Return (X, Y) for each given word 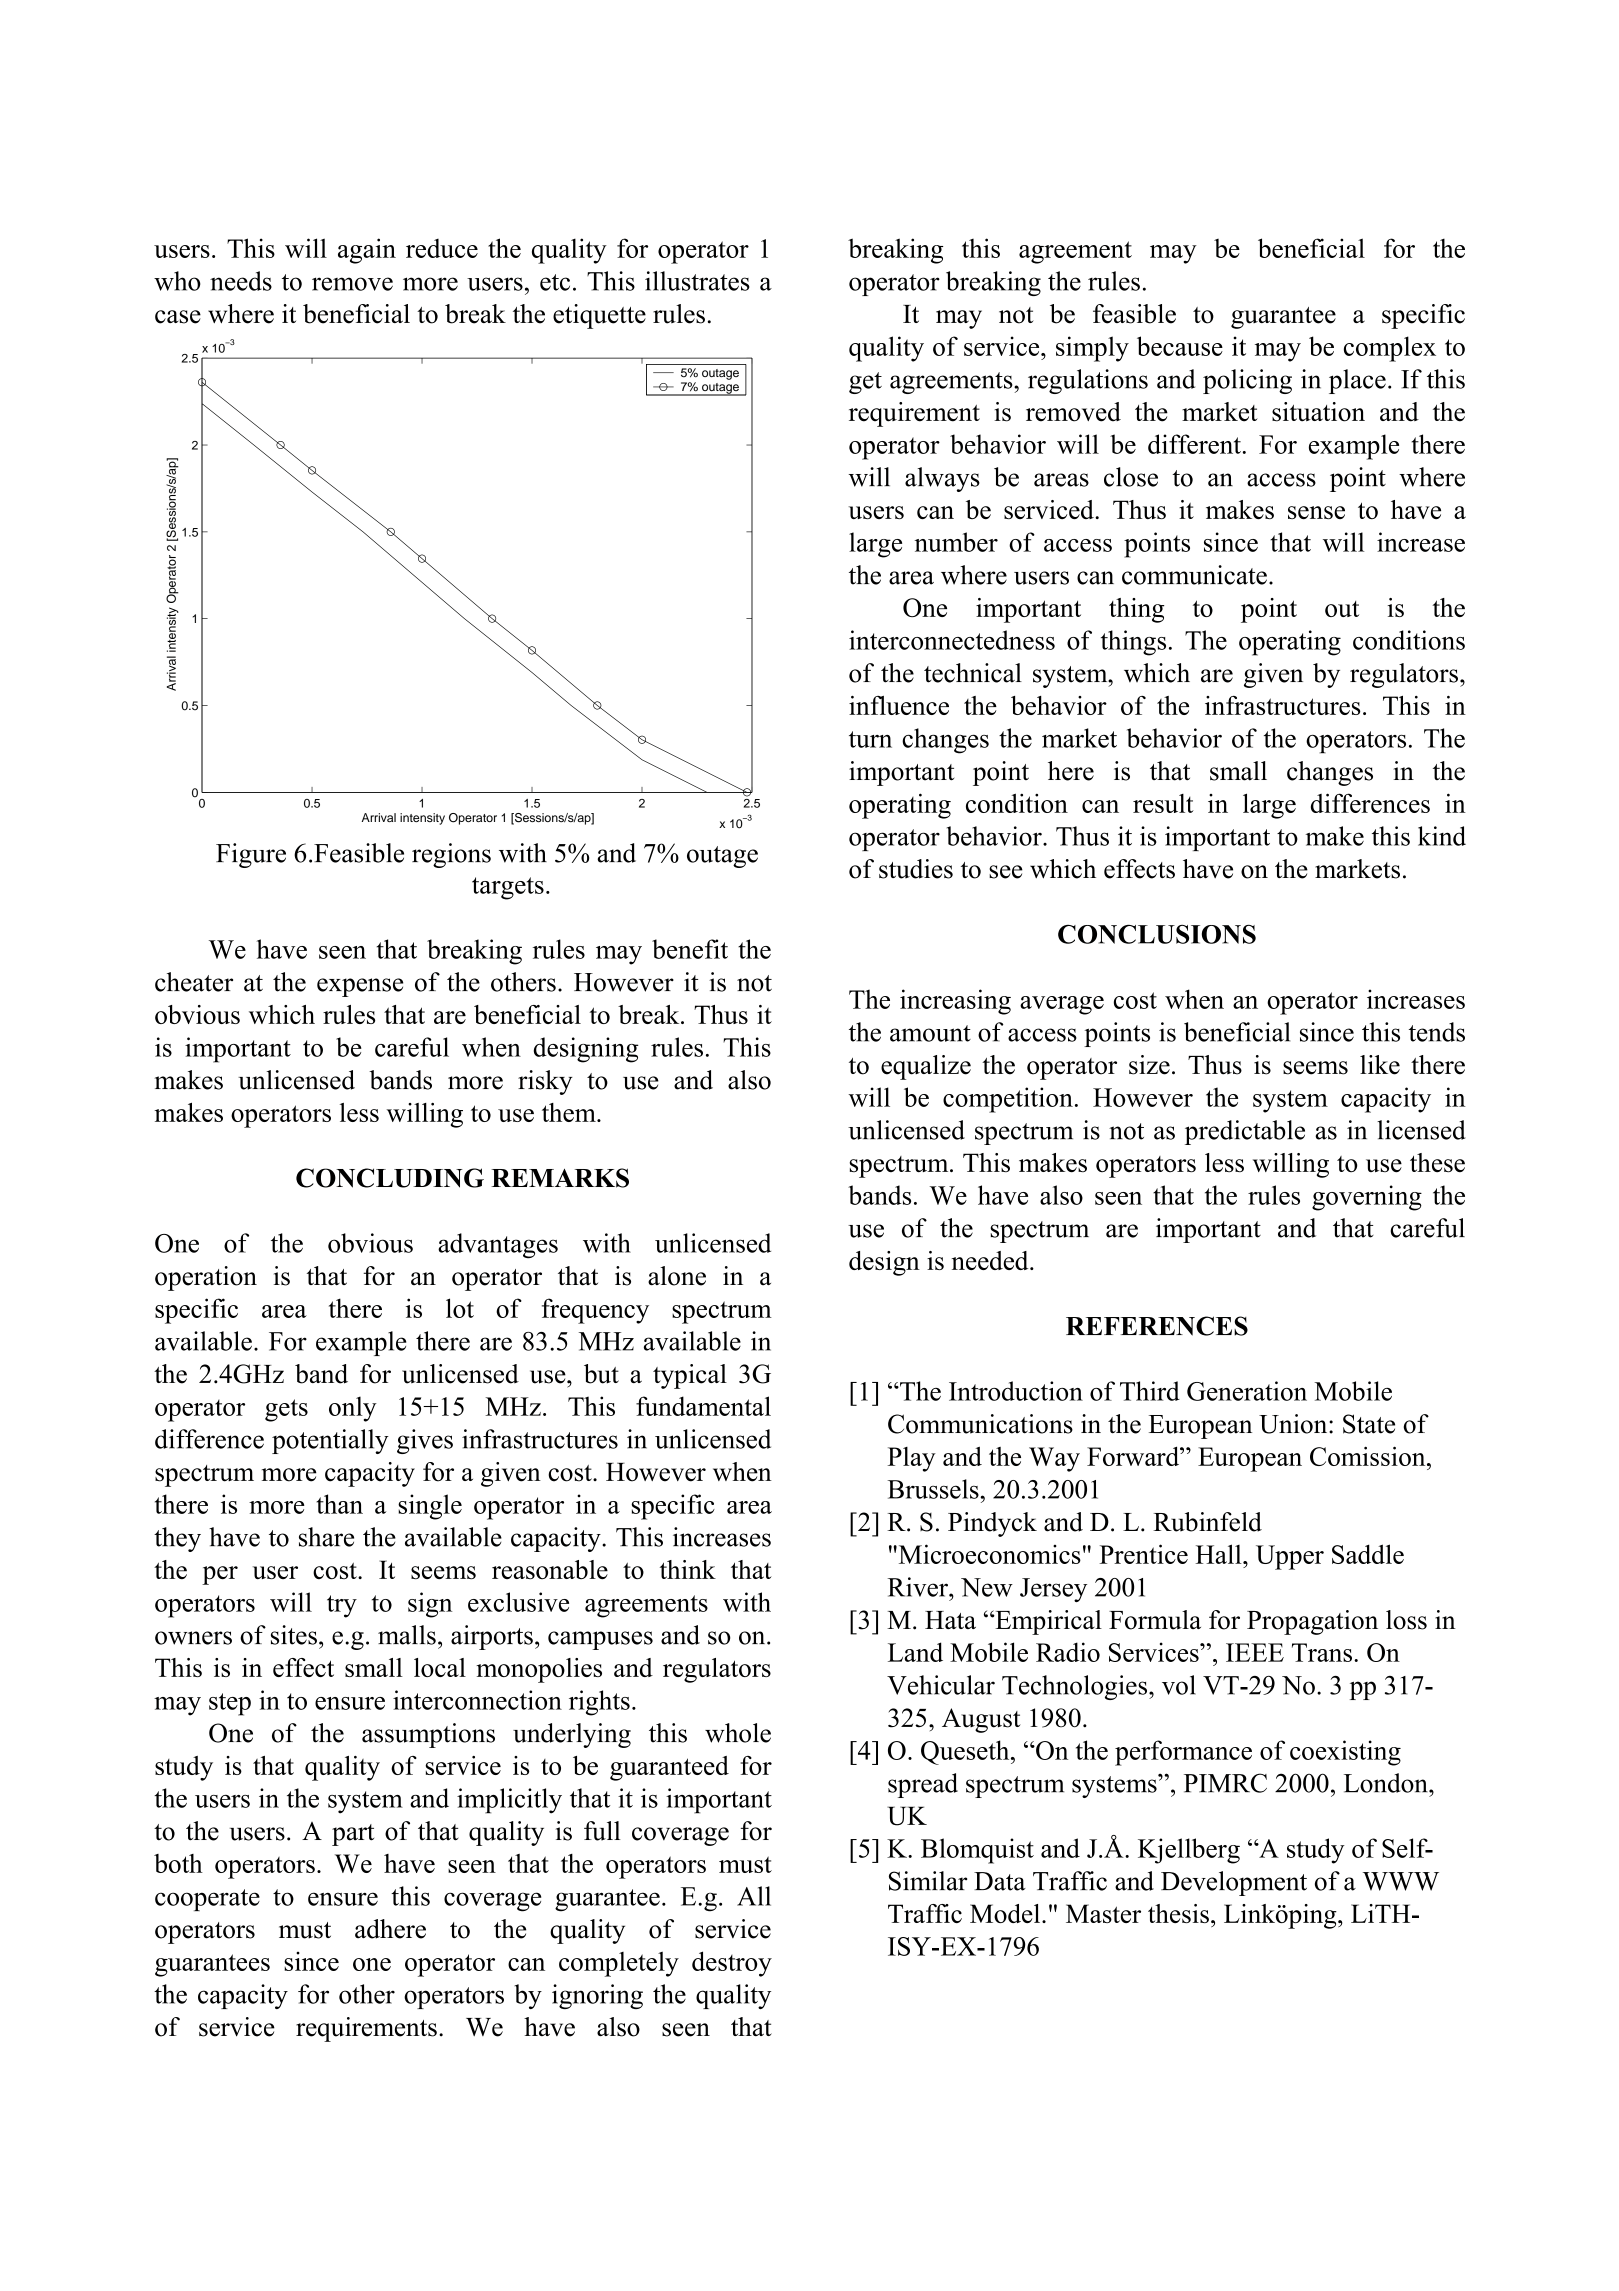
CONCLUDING (390, 1178)
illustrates (697, 281)
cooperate (207, 1900)
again (367, 251)
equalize (926, 1067)
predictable (1245, 1132)
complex (1390, 349)
